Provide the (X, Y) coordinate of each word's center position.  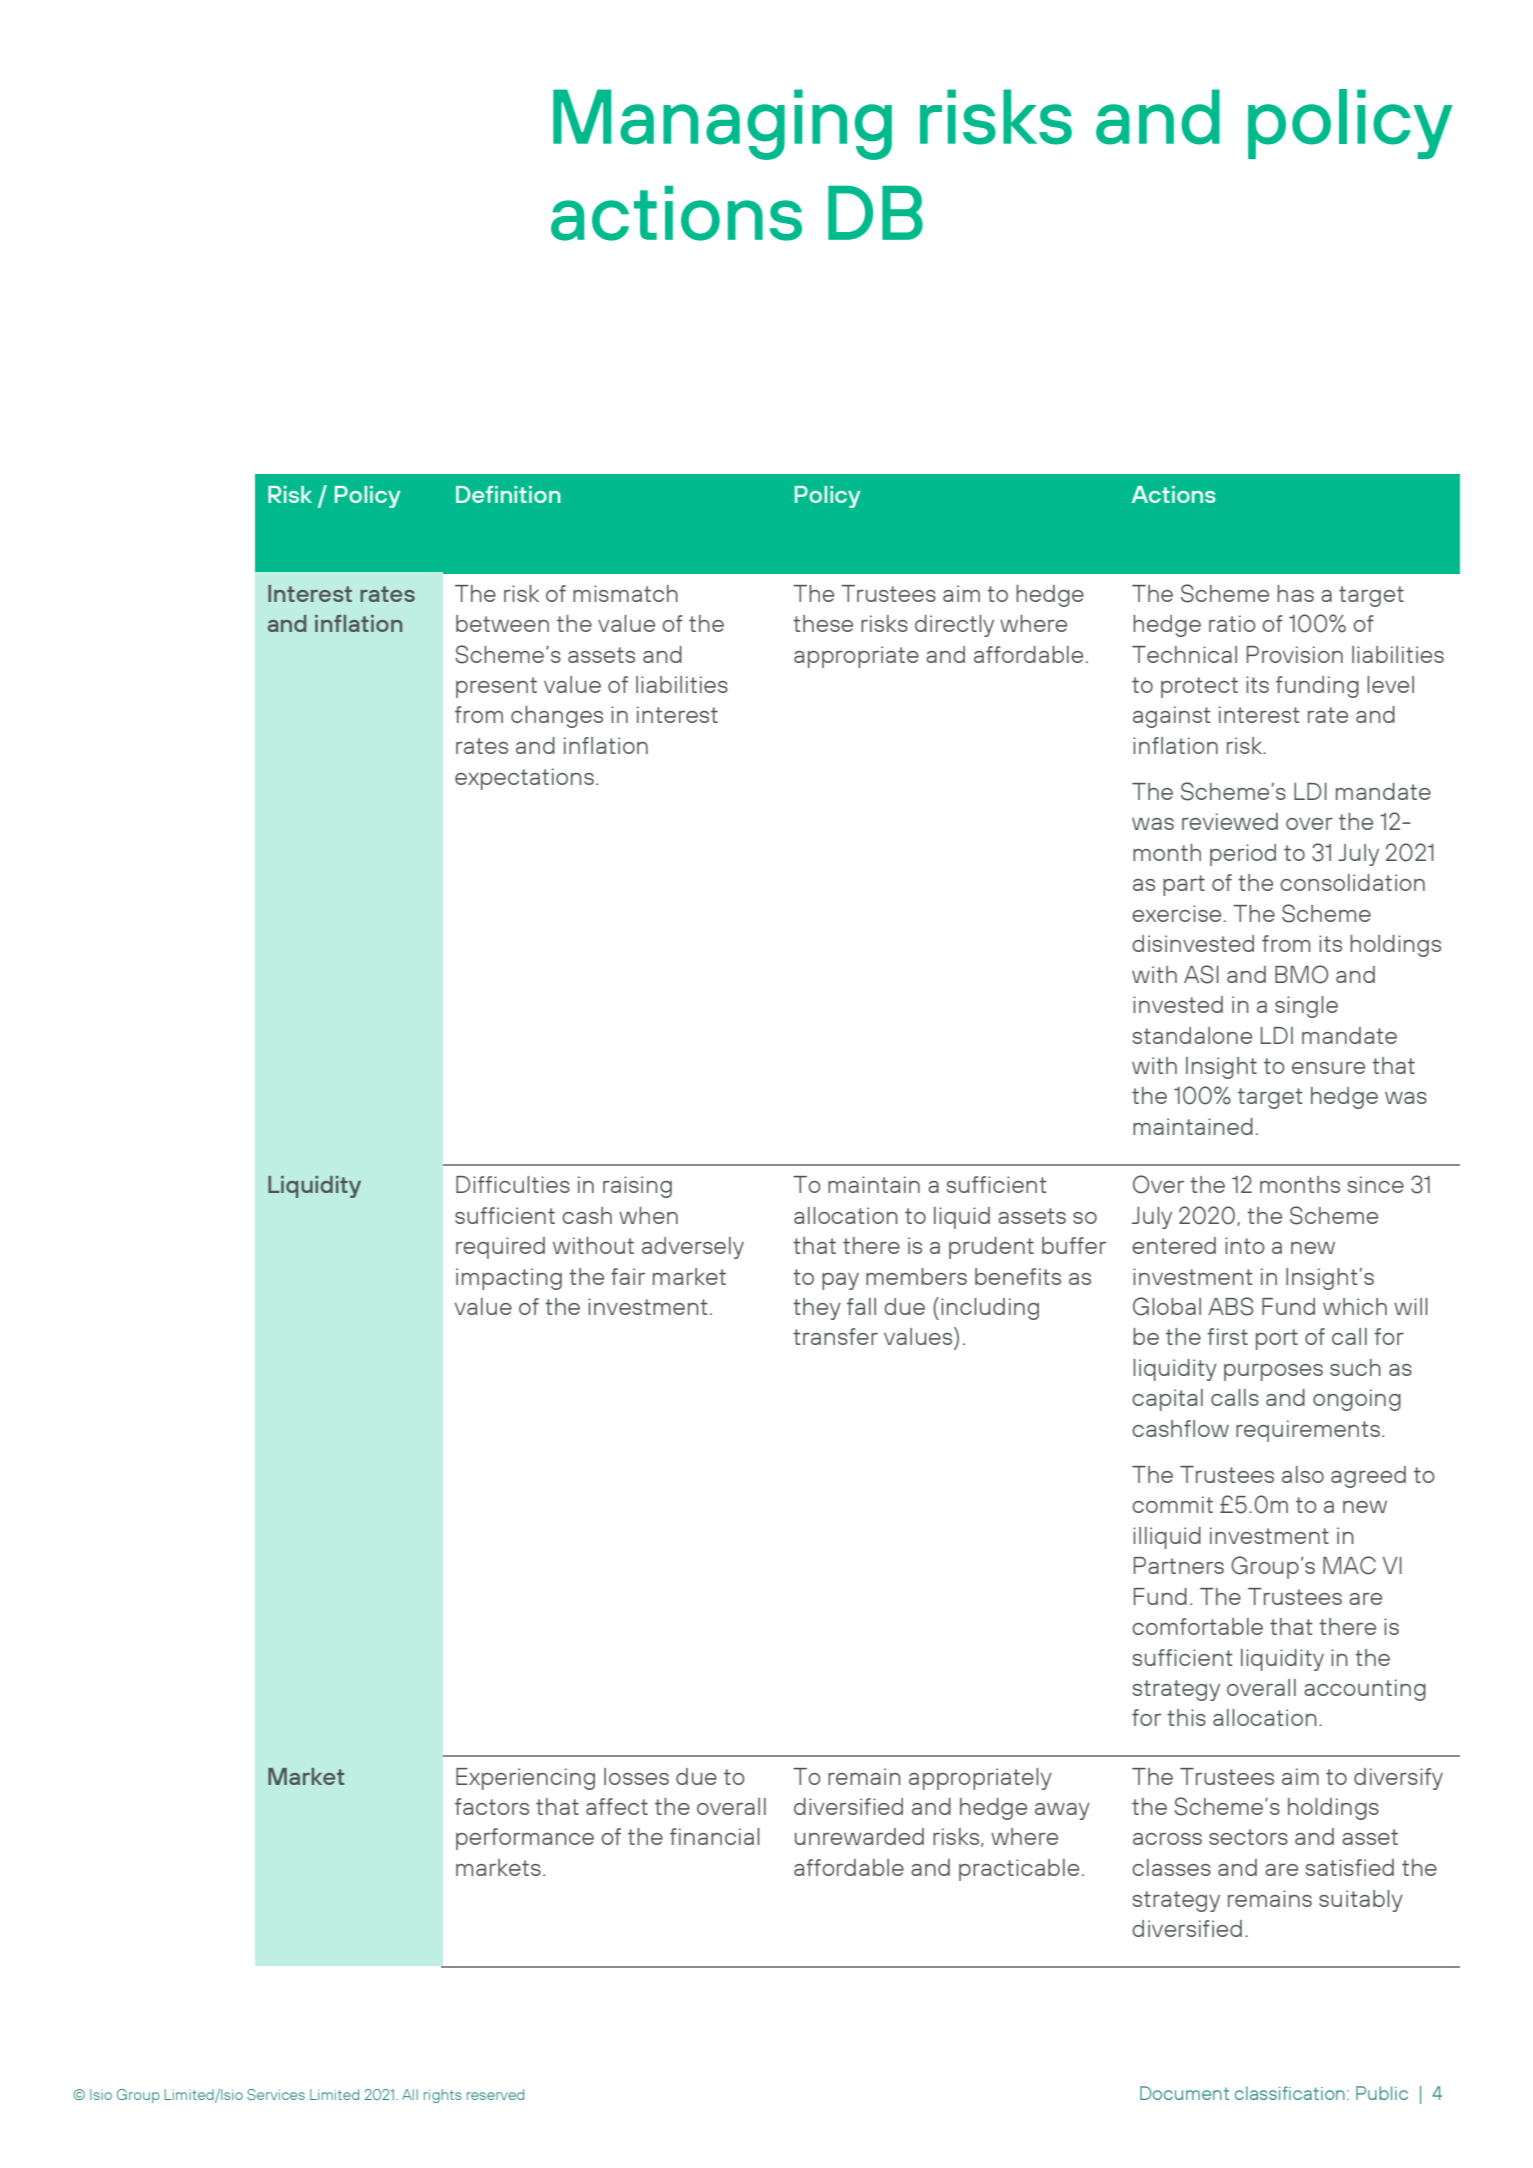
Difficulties (513, 1184)
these (823, 623)
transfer (835, 1336)
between (502, 623)
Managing (722, 124)
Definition (508, 494)
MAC (1349, 1565)
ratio (1232, 623)
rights (442, 2096)
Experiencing (525, 1779)
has (1295, 593)
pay (840, 1281)
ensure (1328, 1068)
